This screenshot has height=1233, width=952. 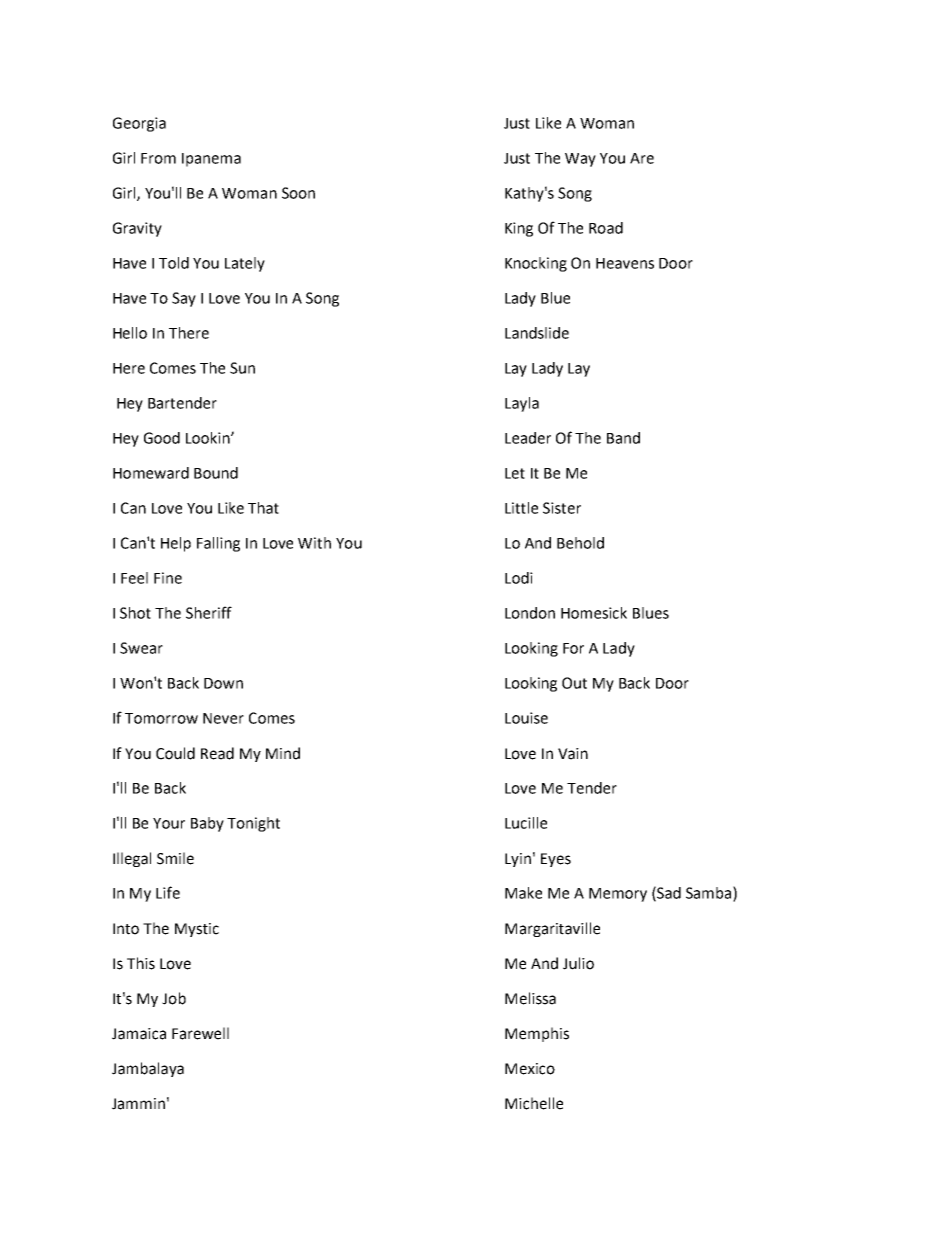 What do you see at coordinates (530, 1069) in the screenshot?
I see `Mexico` at bounding box center [530, 1069].
